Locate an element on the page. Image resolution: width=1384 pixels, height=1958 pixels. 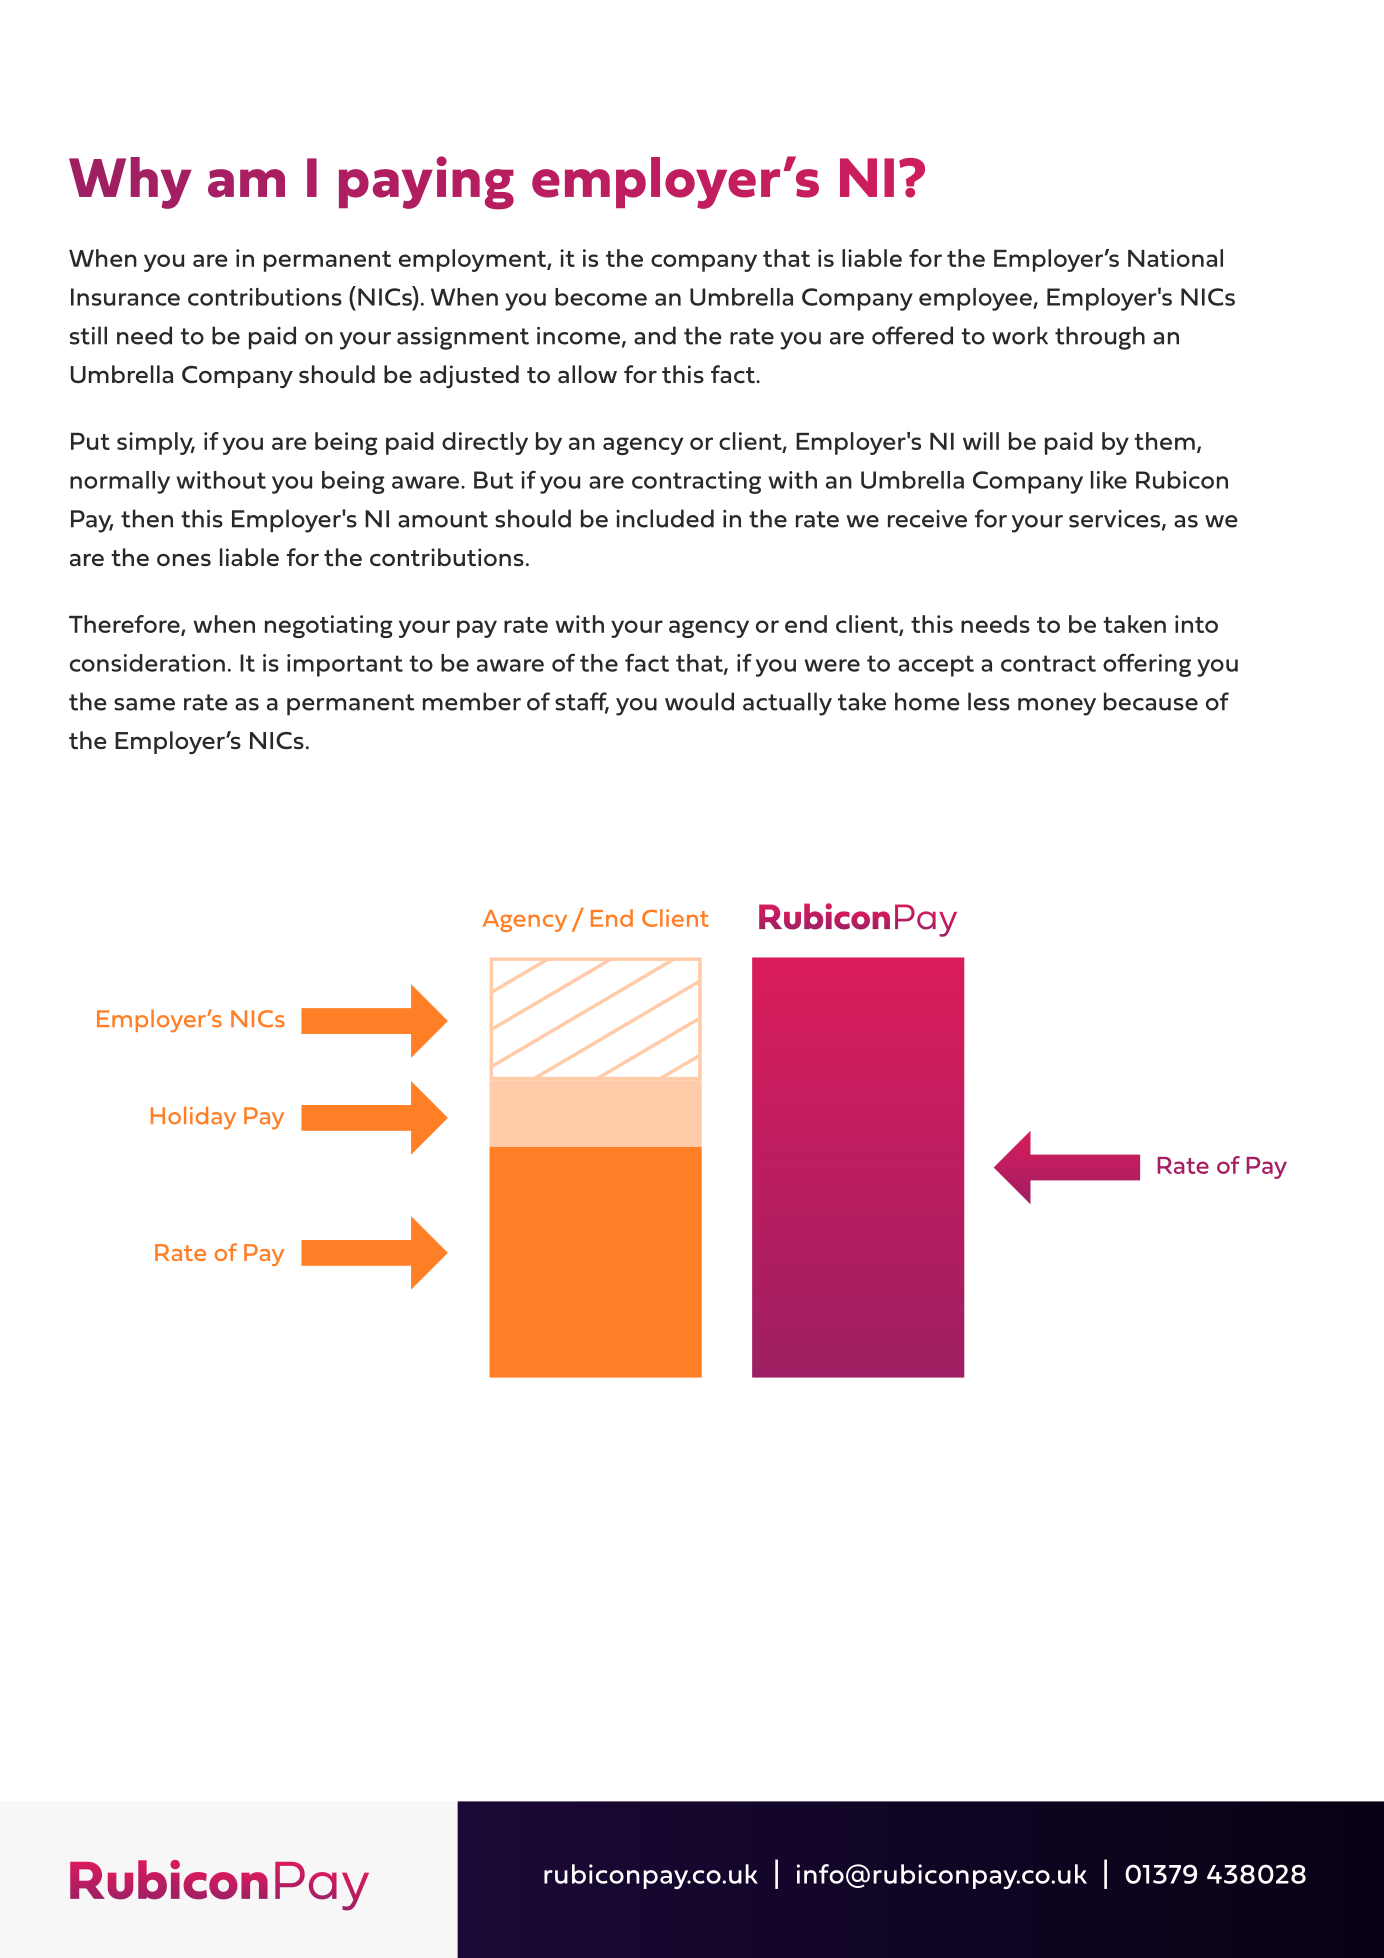
would is located at coordinates (699, 701).
